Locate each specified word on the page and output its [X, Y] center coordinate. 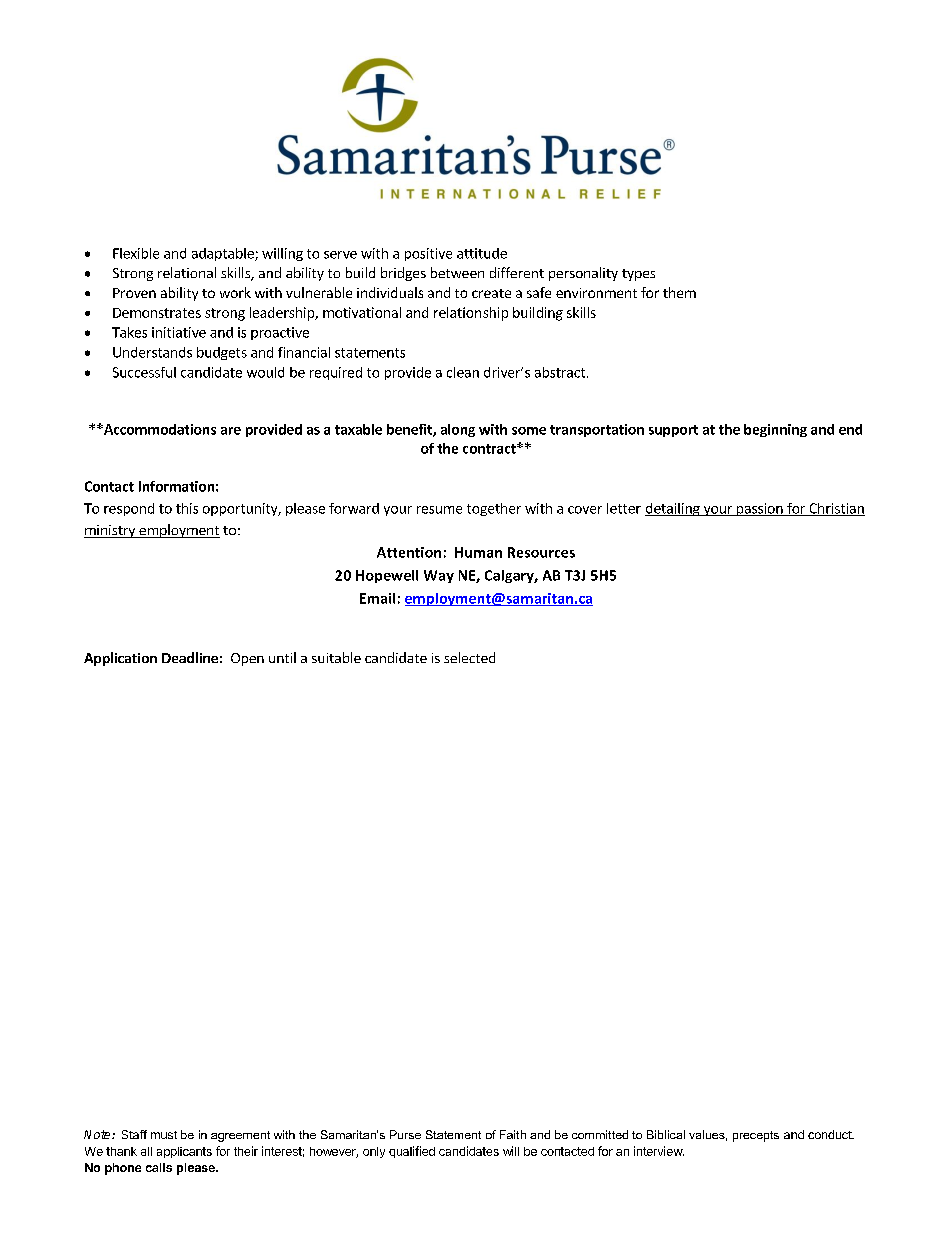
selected [469, 657]
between [457, 272]
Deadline [190, 657]
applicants [184, 1152]
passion [760, 509]
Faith [513, 1134]
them [679, 292]
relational [187, 272]
